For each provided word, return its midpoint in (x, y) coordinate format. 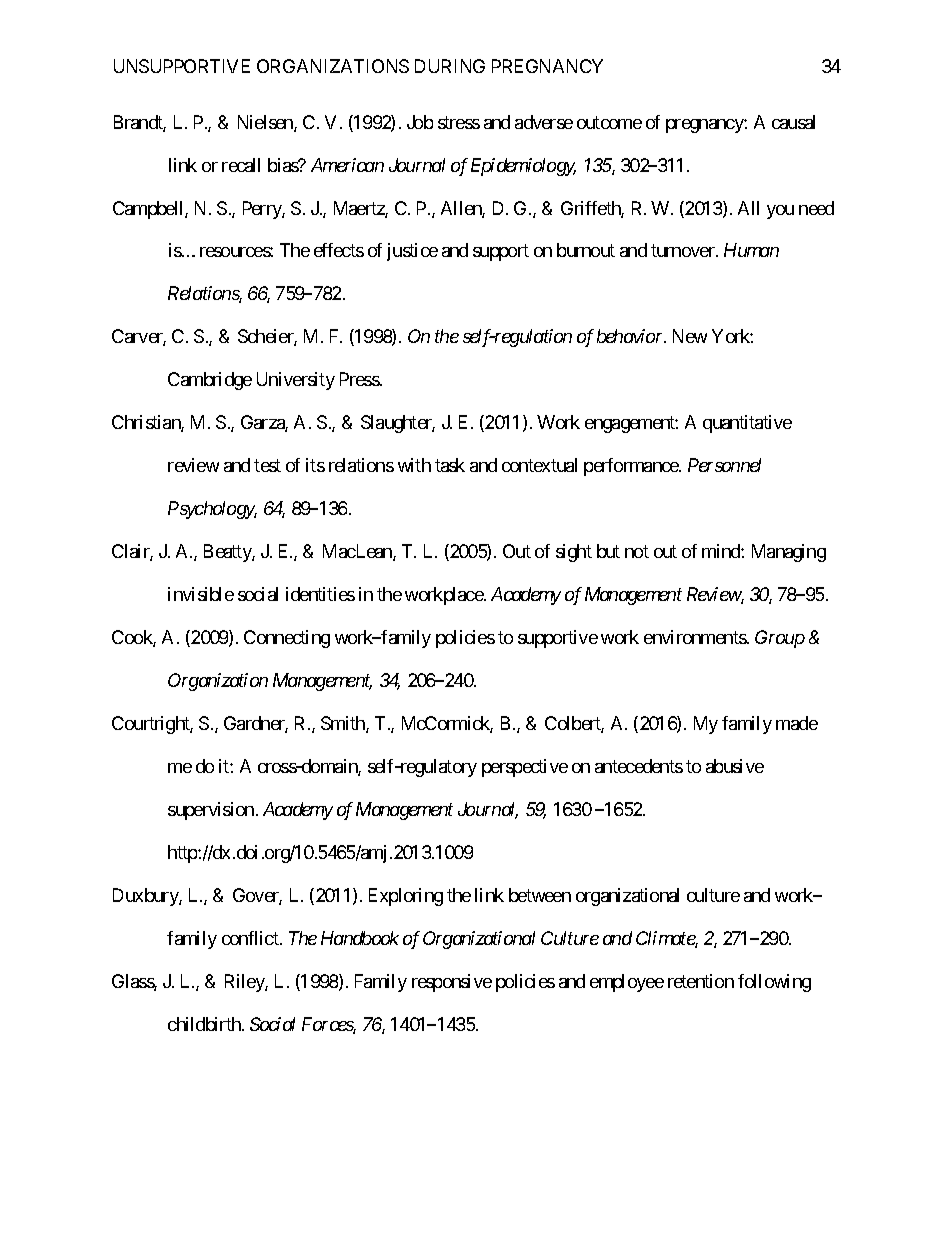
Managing (789, 553)
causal (793, 122)
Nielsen (266, 123)
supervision (211, 811)
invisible (201, 594)
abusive (735, 766)
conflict (251, 938)
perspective (525, 768)
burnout (586, 250)
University (296, 381)
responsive (452, 983)
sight (574, 553)
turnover (684, 251)
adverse (544, 122)
